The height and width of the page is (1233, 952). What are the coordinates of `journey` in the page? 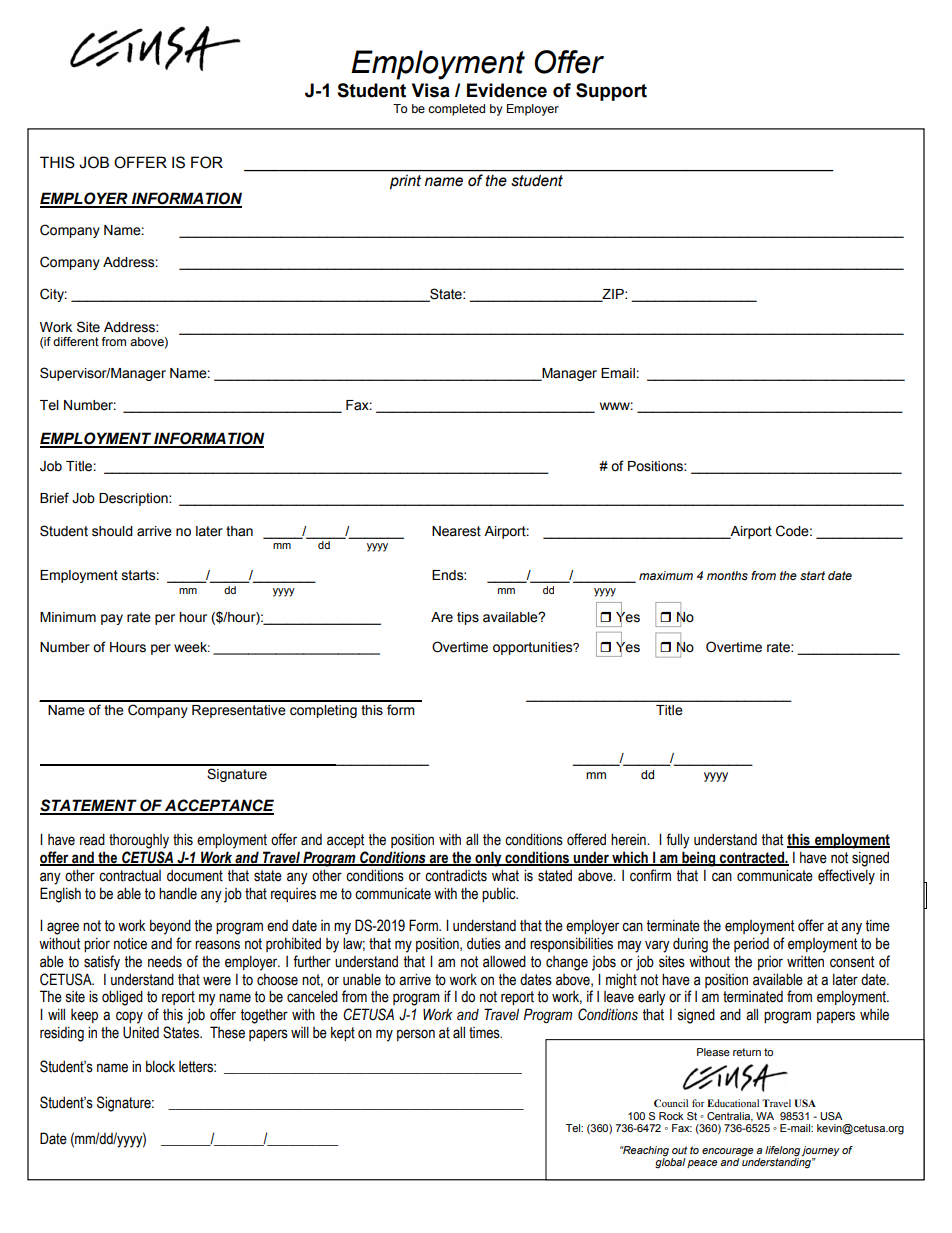 It's located at (820, 1152).
